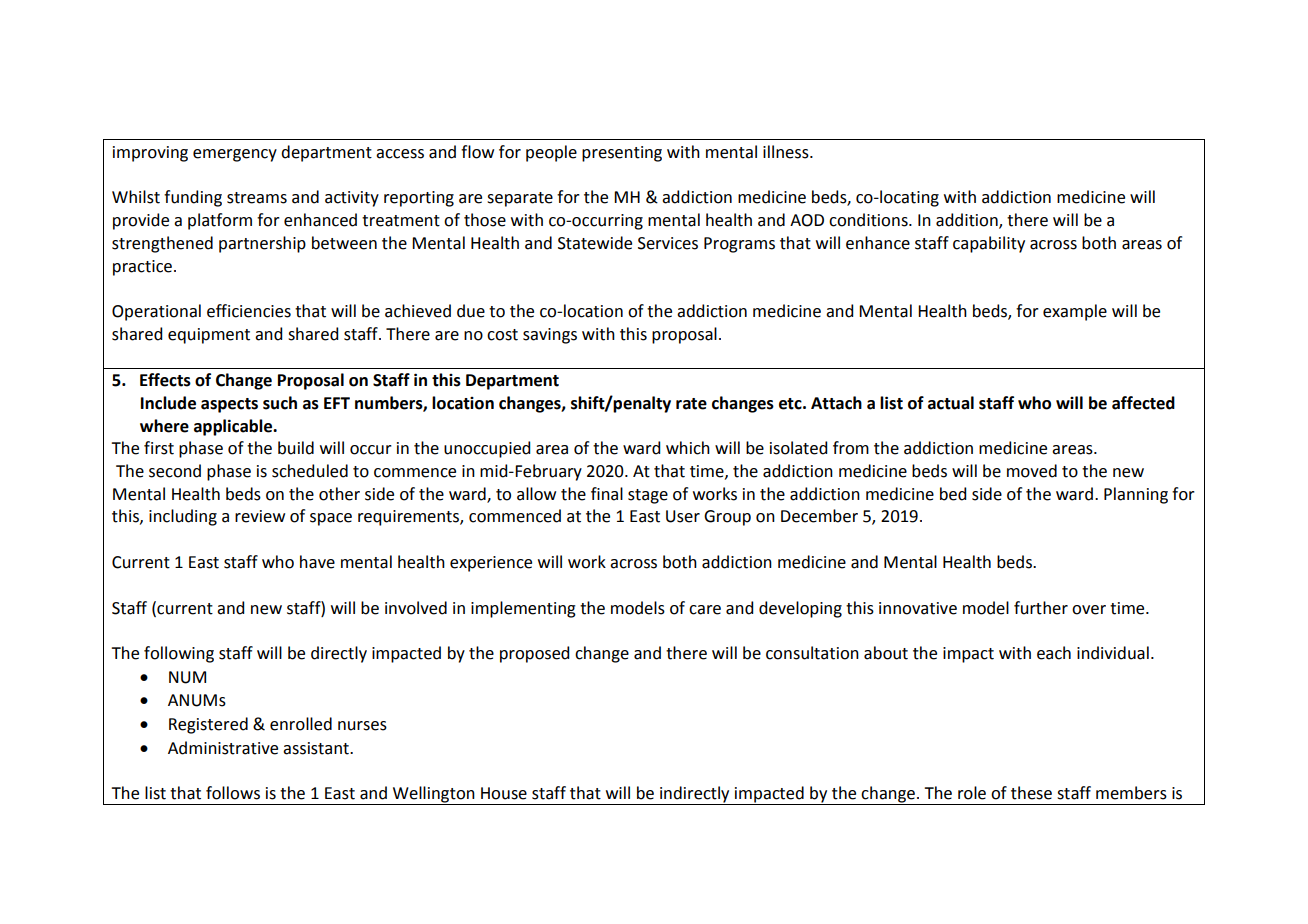  I want to click on addition, so click(968, 221).
